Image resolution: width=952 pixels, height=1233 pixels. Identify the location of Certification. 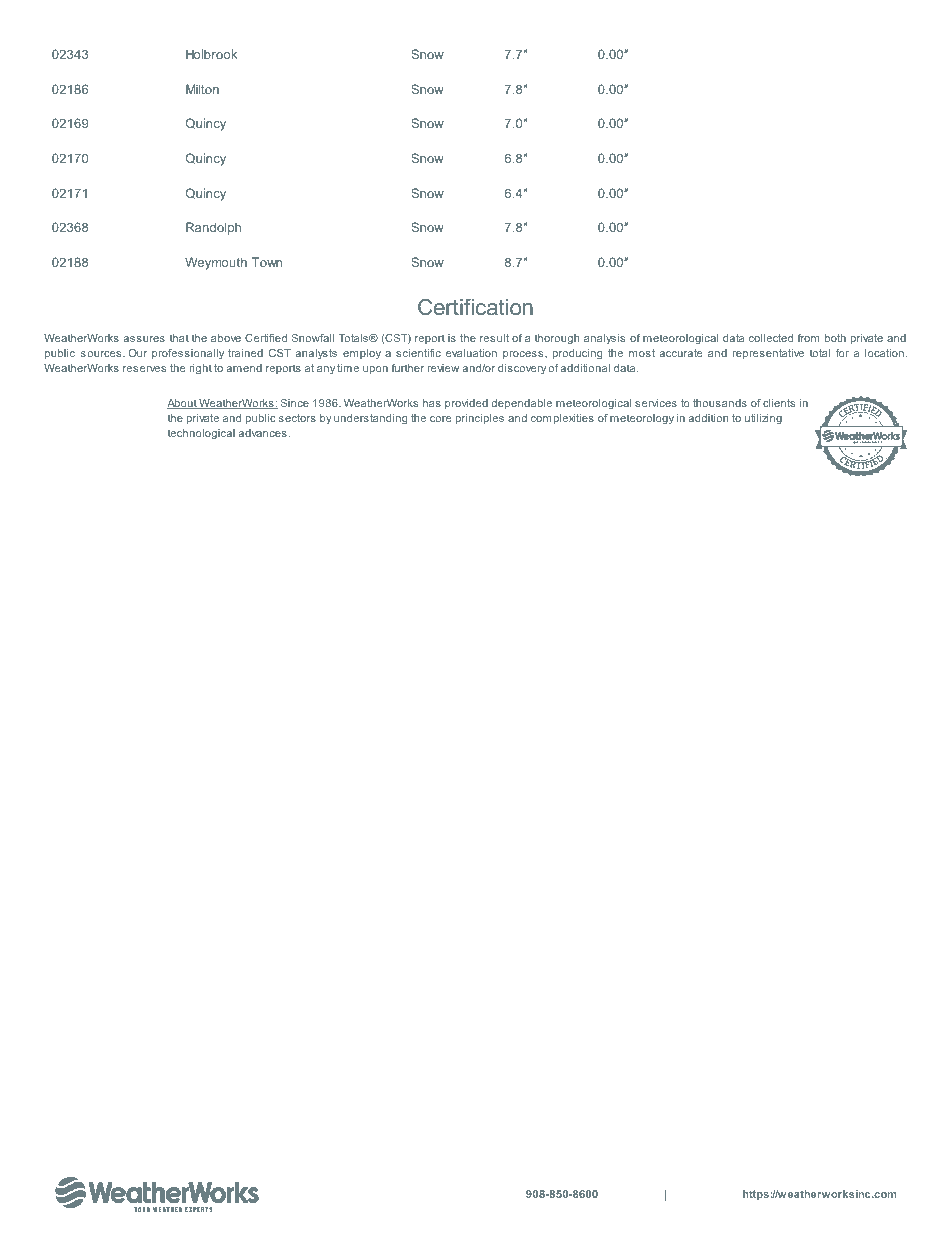
(475, 306).
